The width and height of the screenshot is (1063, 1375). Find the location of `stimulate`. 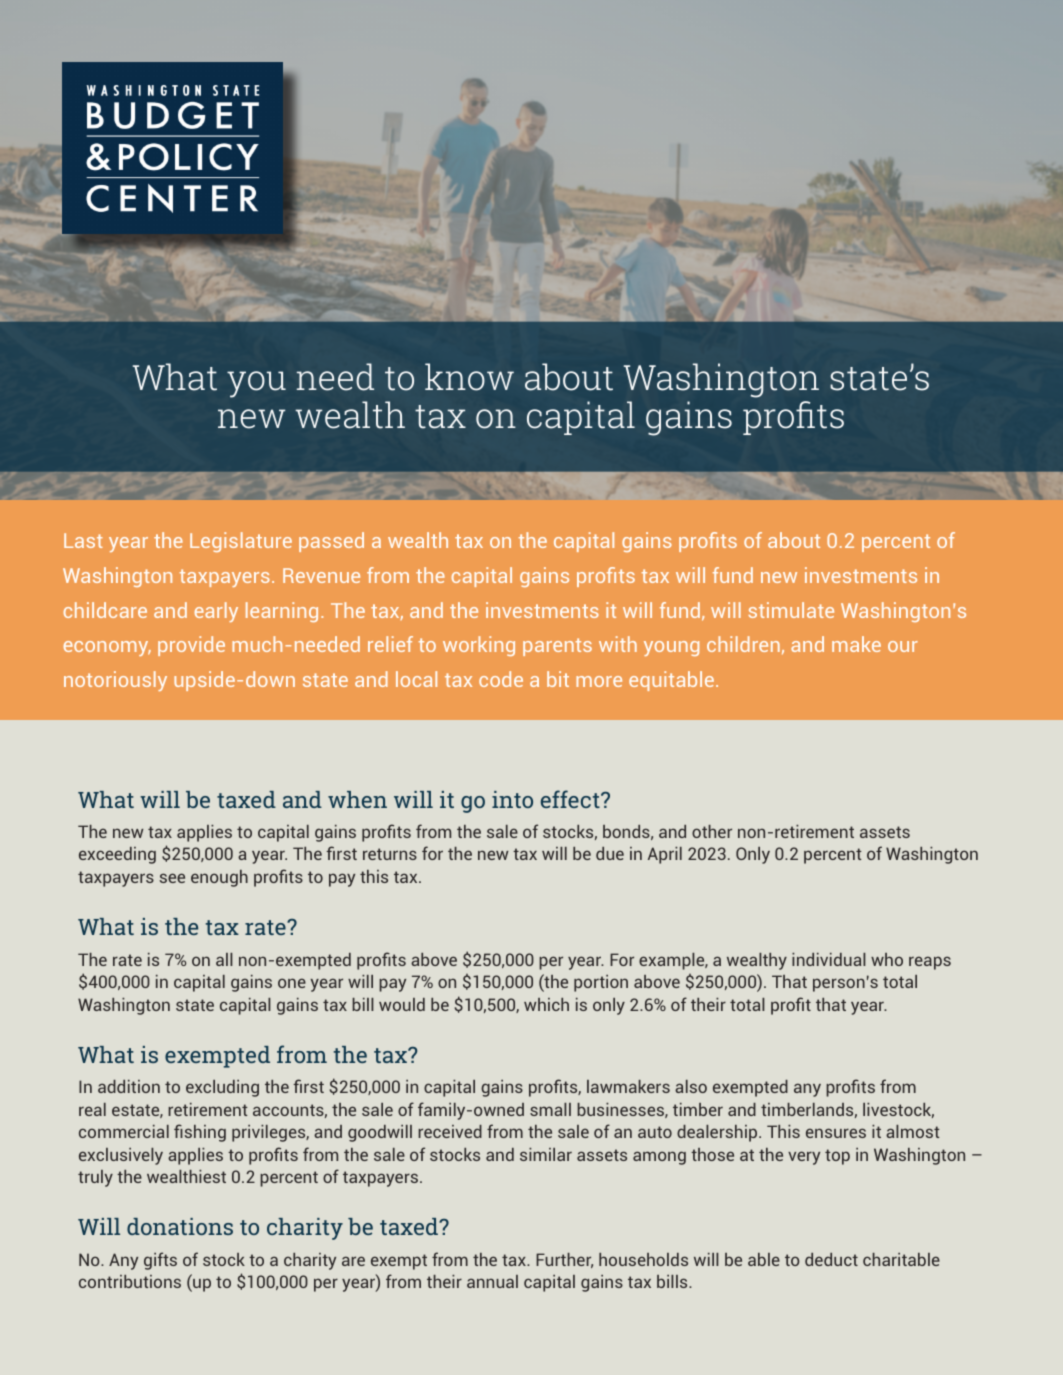

stimulate is located at coordinates (791, 610).
